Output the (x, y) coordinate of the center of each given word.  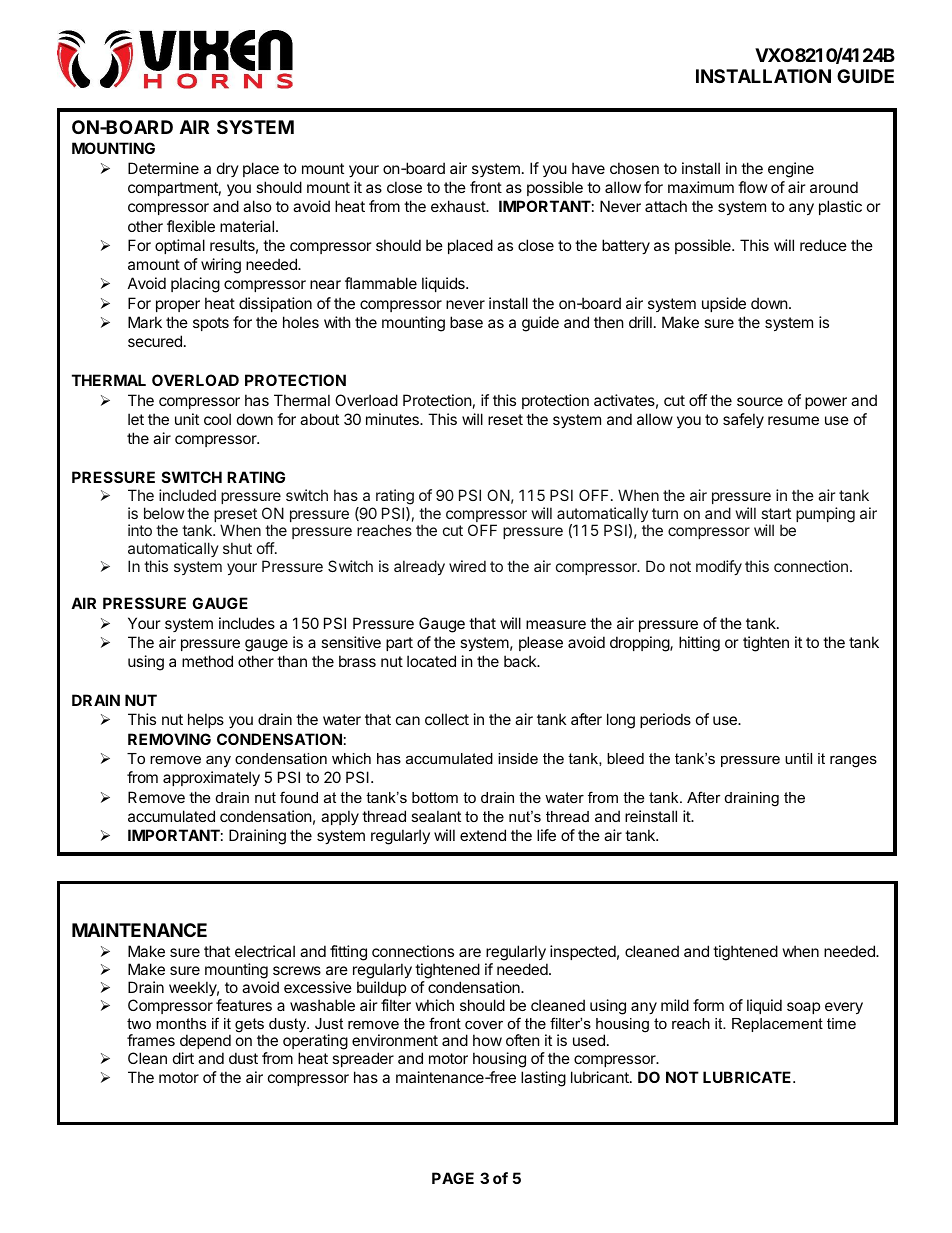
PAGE (453, 1178)
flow (752, 187)
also (257, 206)
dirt (183, 1058)
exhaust (459, 206)
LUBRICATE (748, 1077)
